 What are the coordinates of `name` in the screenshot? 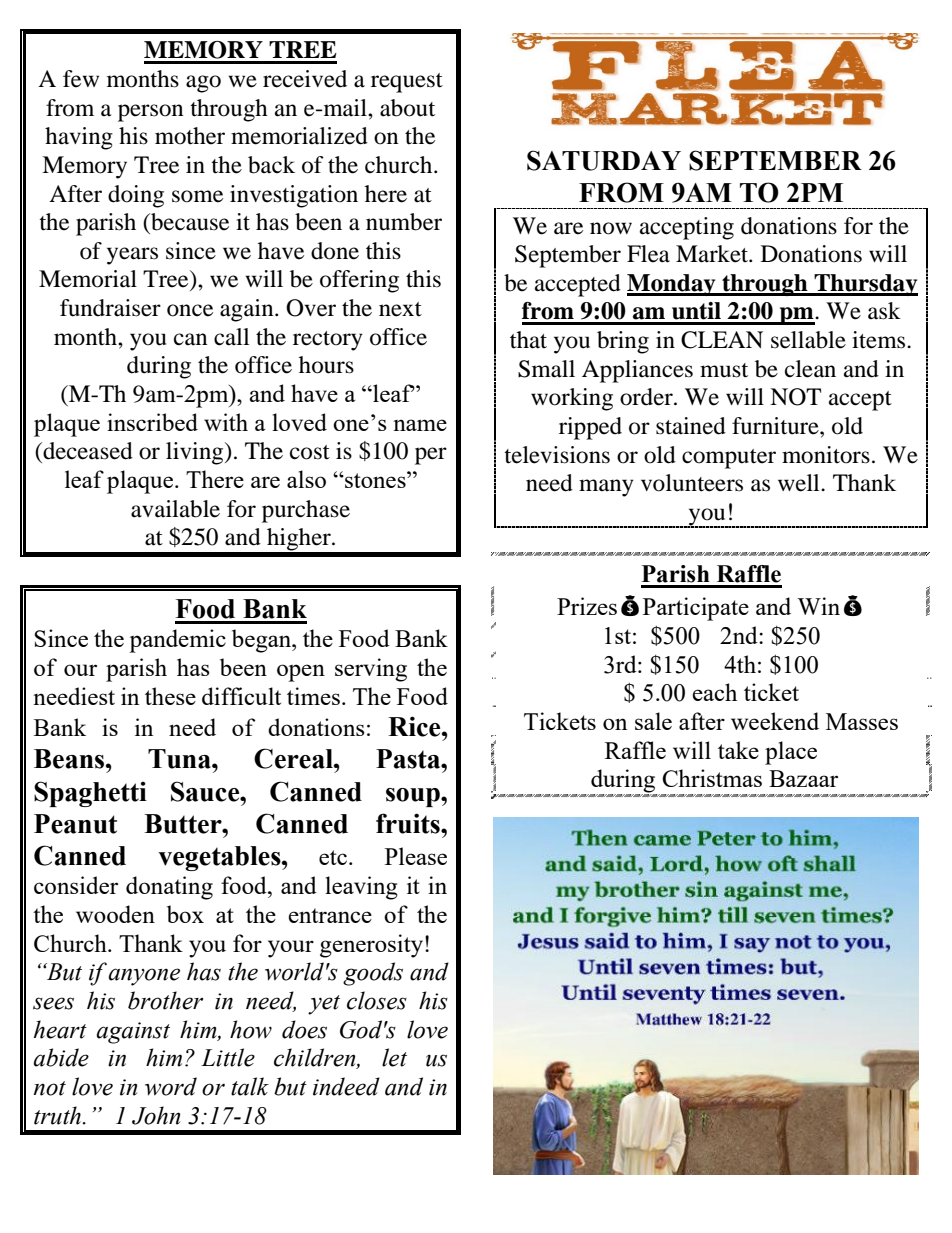 It's located at (420, 425).
